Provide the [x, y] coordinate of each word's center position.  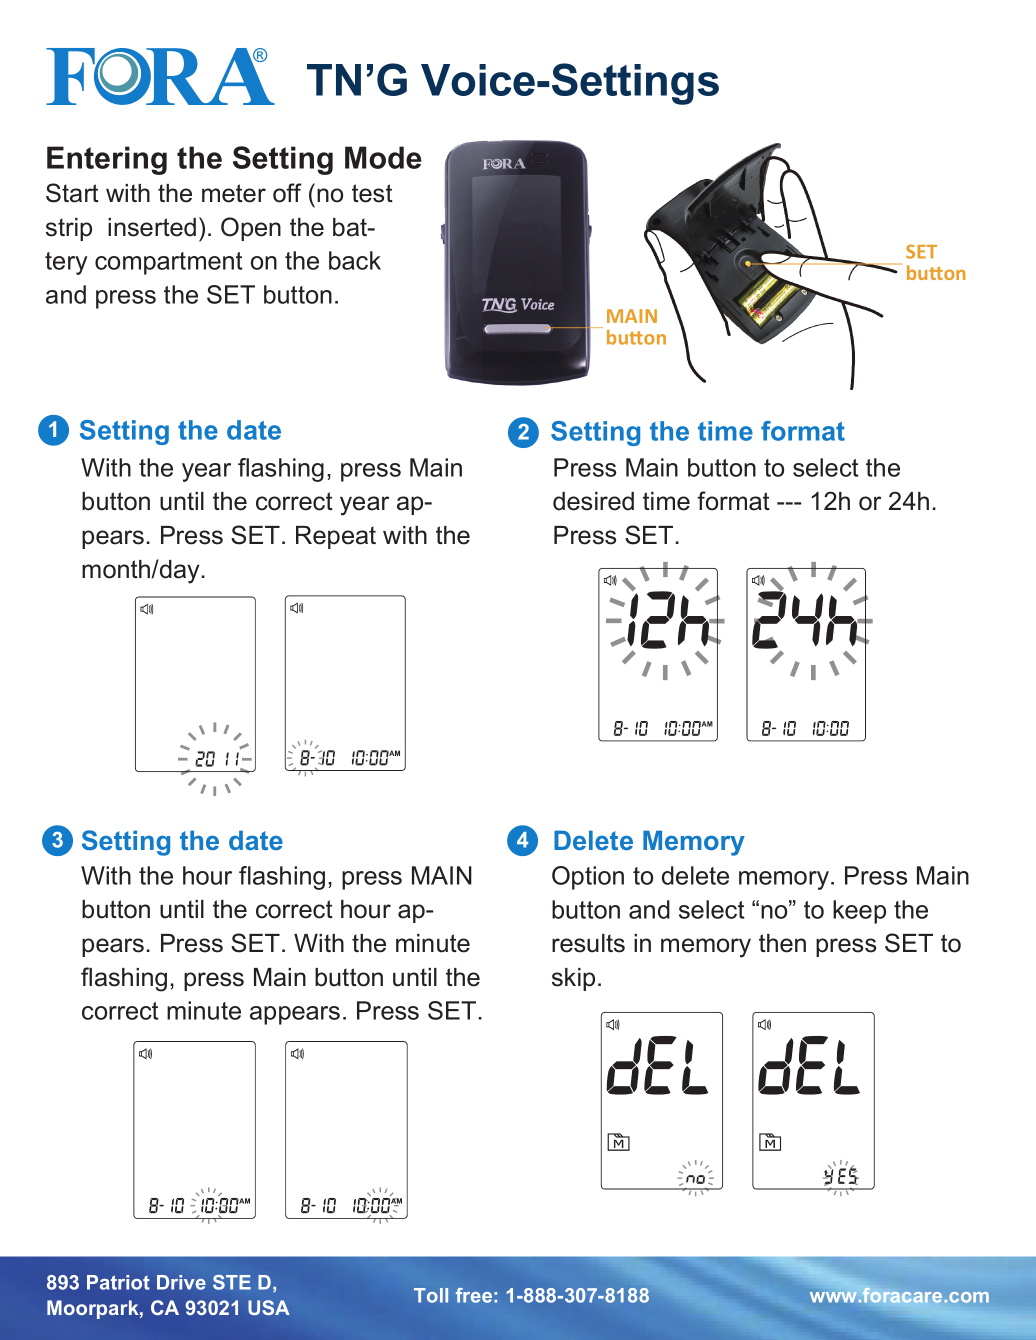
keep [859, 912]
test [372, 193]
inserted [152, 227]
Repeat [336, 537]
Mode [383, 157]
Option [588, 878]
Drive [181, 1282]
